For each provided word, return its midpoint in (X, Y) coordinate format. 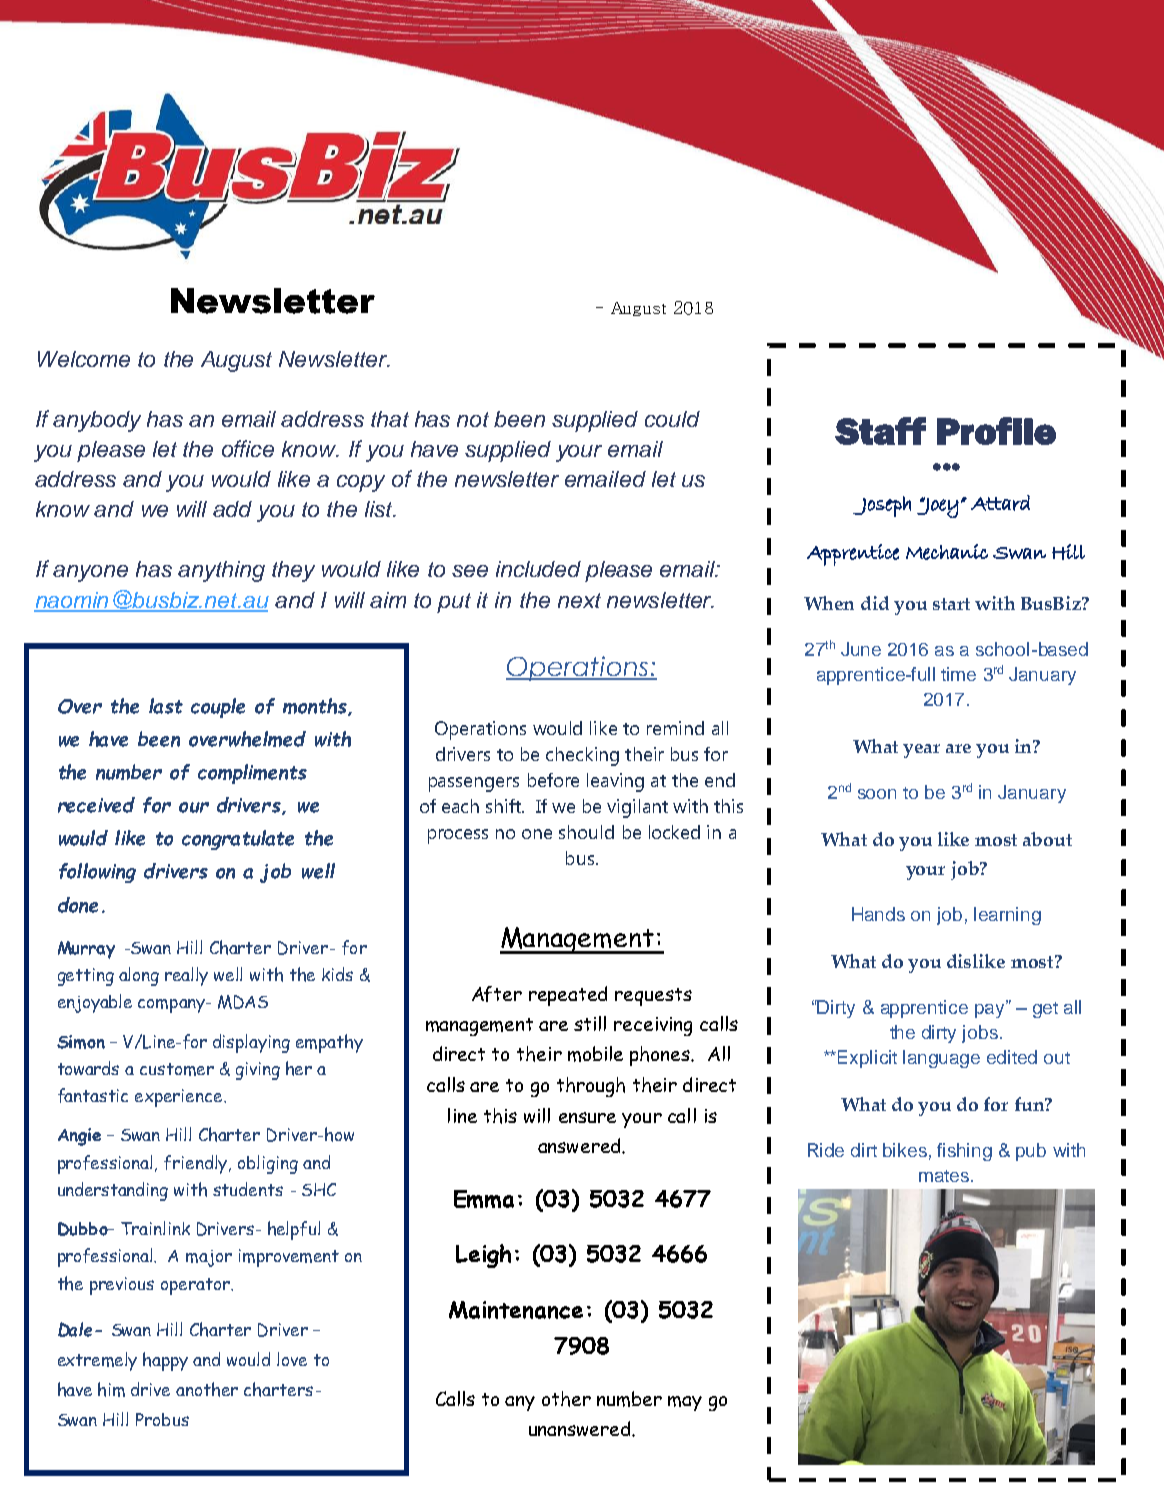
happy (165, 1361)
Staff (880, 431)
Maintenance (516, 1310)
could (672, 419)
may (685, 1403)
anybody (97, 421)
